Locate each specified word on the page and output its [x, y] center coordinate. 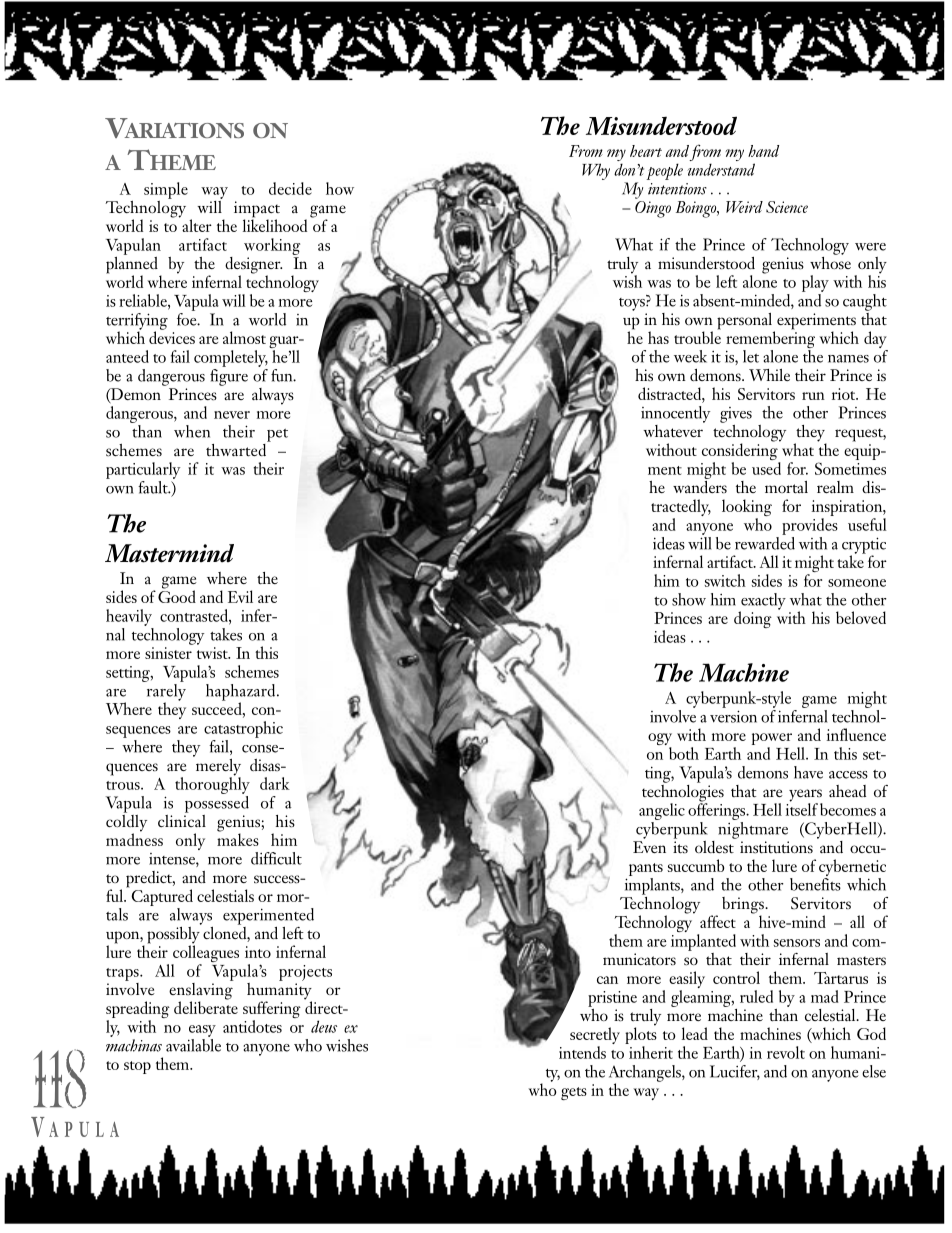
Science [787, 207]
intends [582, 1052]
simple [166, 190]
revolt [786, 1052]
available [193, 1044]
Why [596, 171]
